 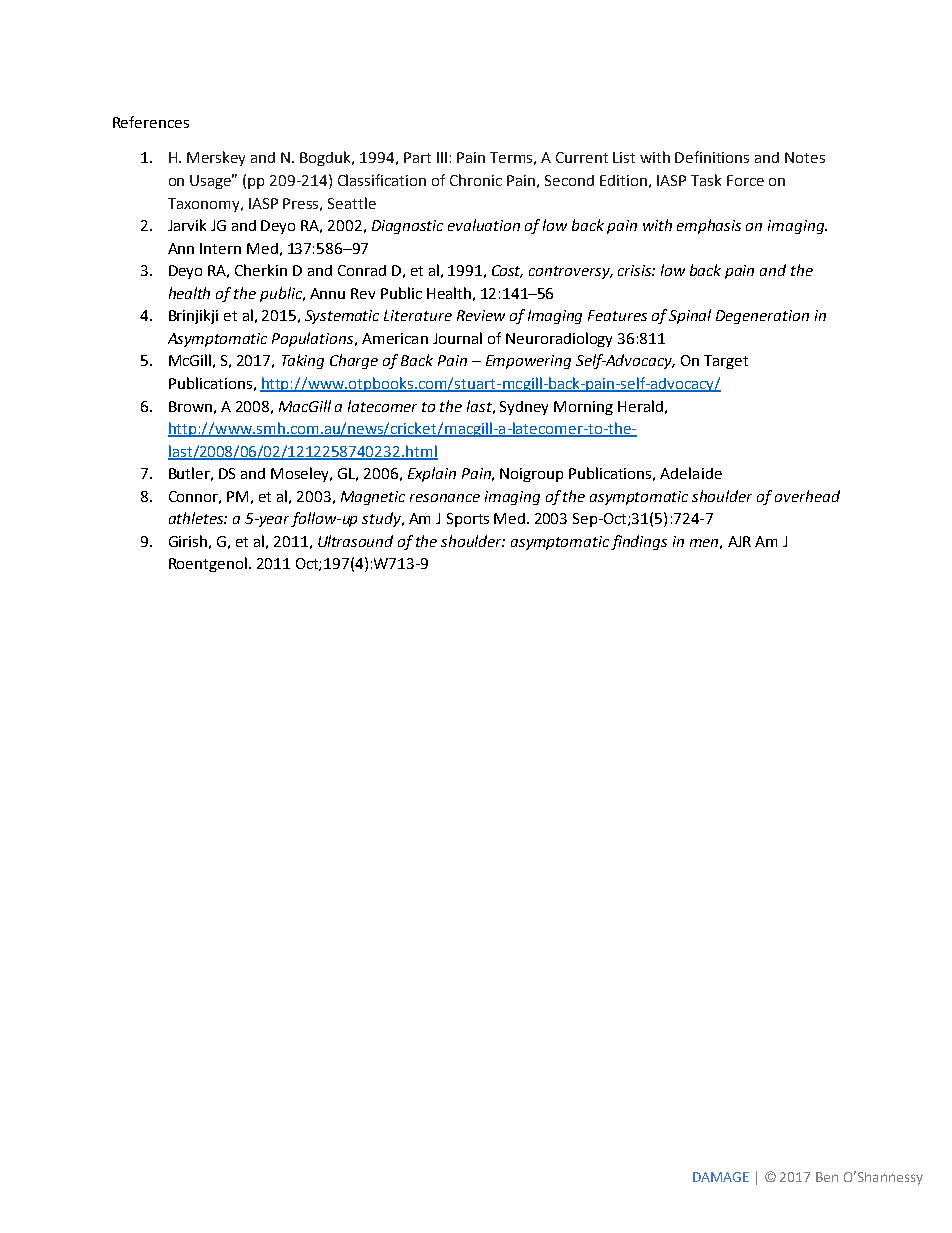 What do you see at coordinates (827, 1177) in the image?
I see `Ben` at bounding box center [827, 1177].
